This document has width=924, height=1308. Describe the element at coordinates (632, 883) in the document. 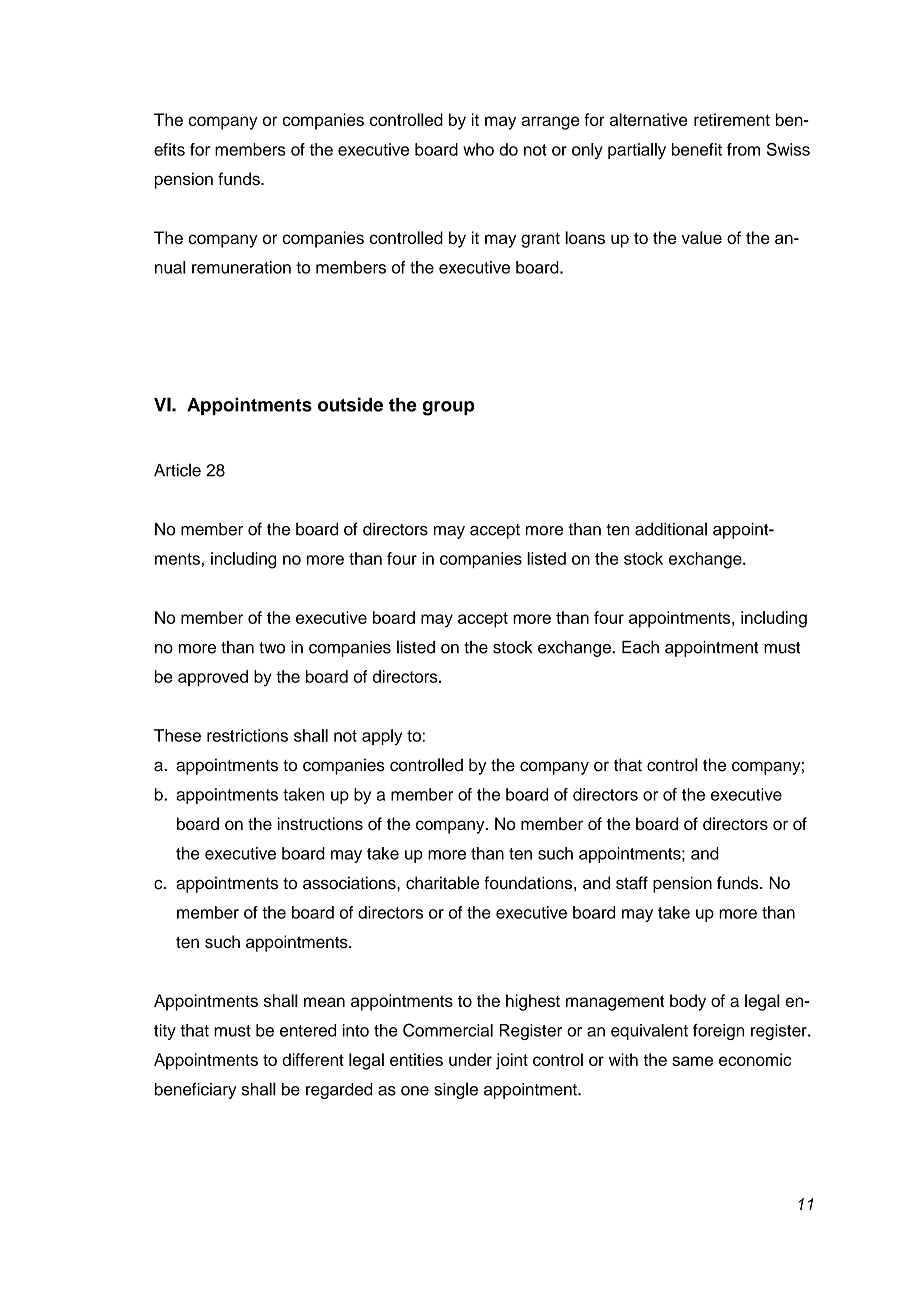

I see `staff` at that location.
